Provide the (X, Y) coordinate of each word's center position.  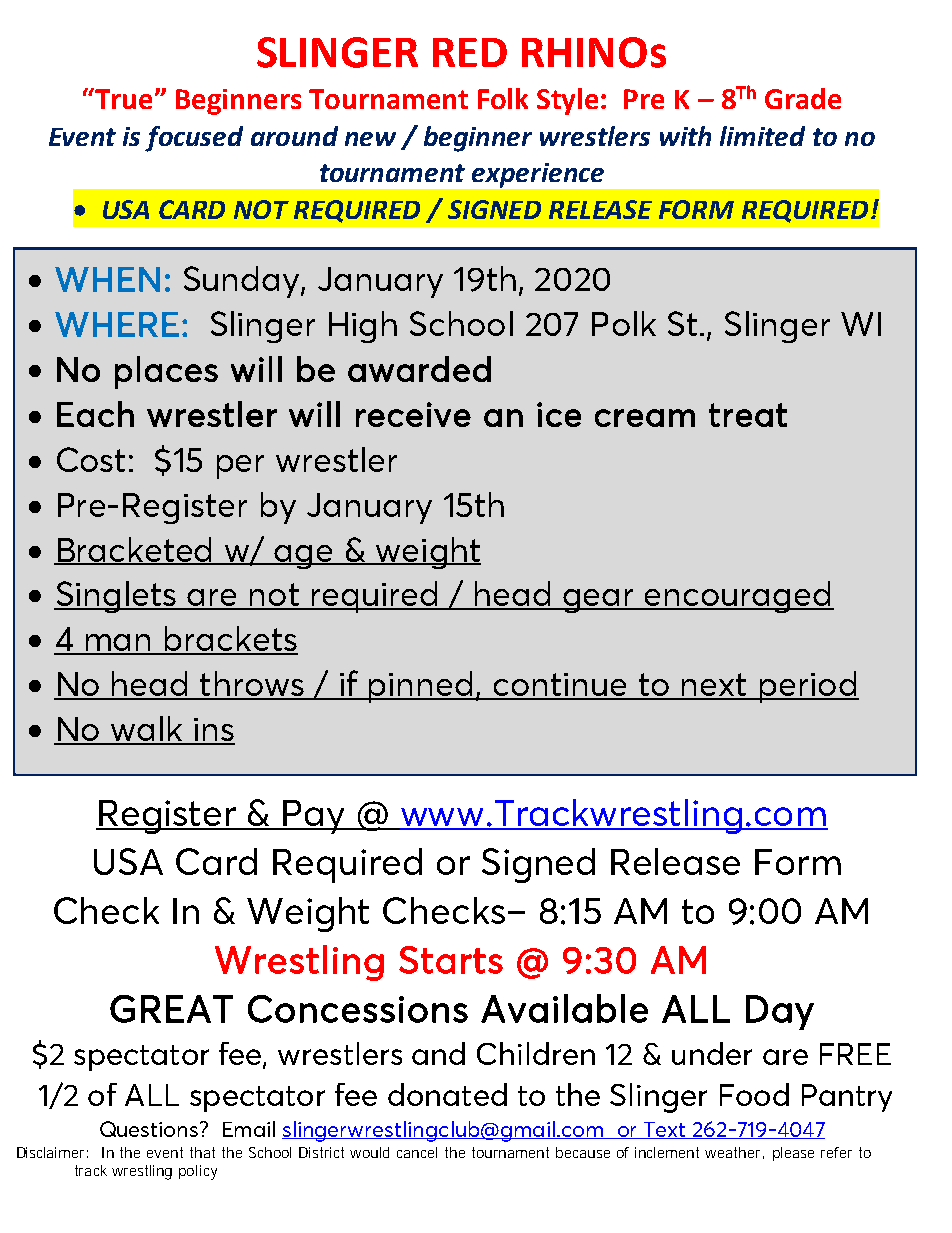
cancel (417, 1152)
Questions (150, 1129)
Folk (503, 98)
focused (194, 139)
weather (734, 1153)
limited (762, 136)
